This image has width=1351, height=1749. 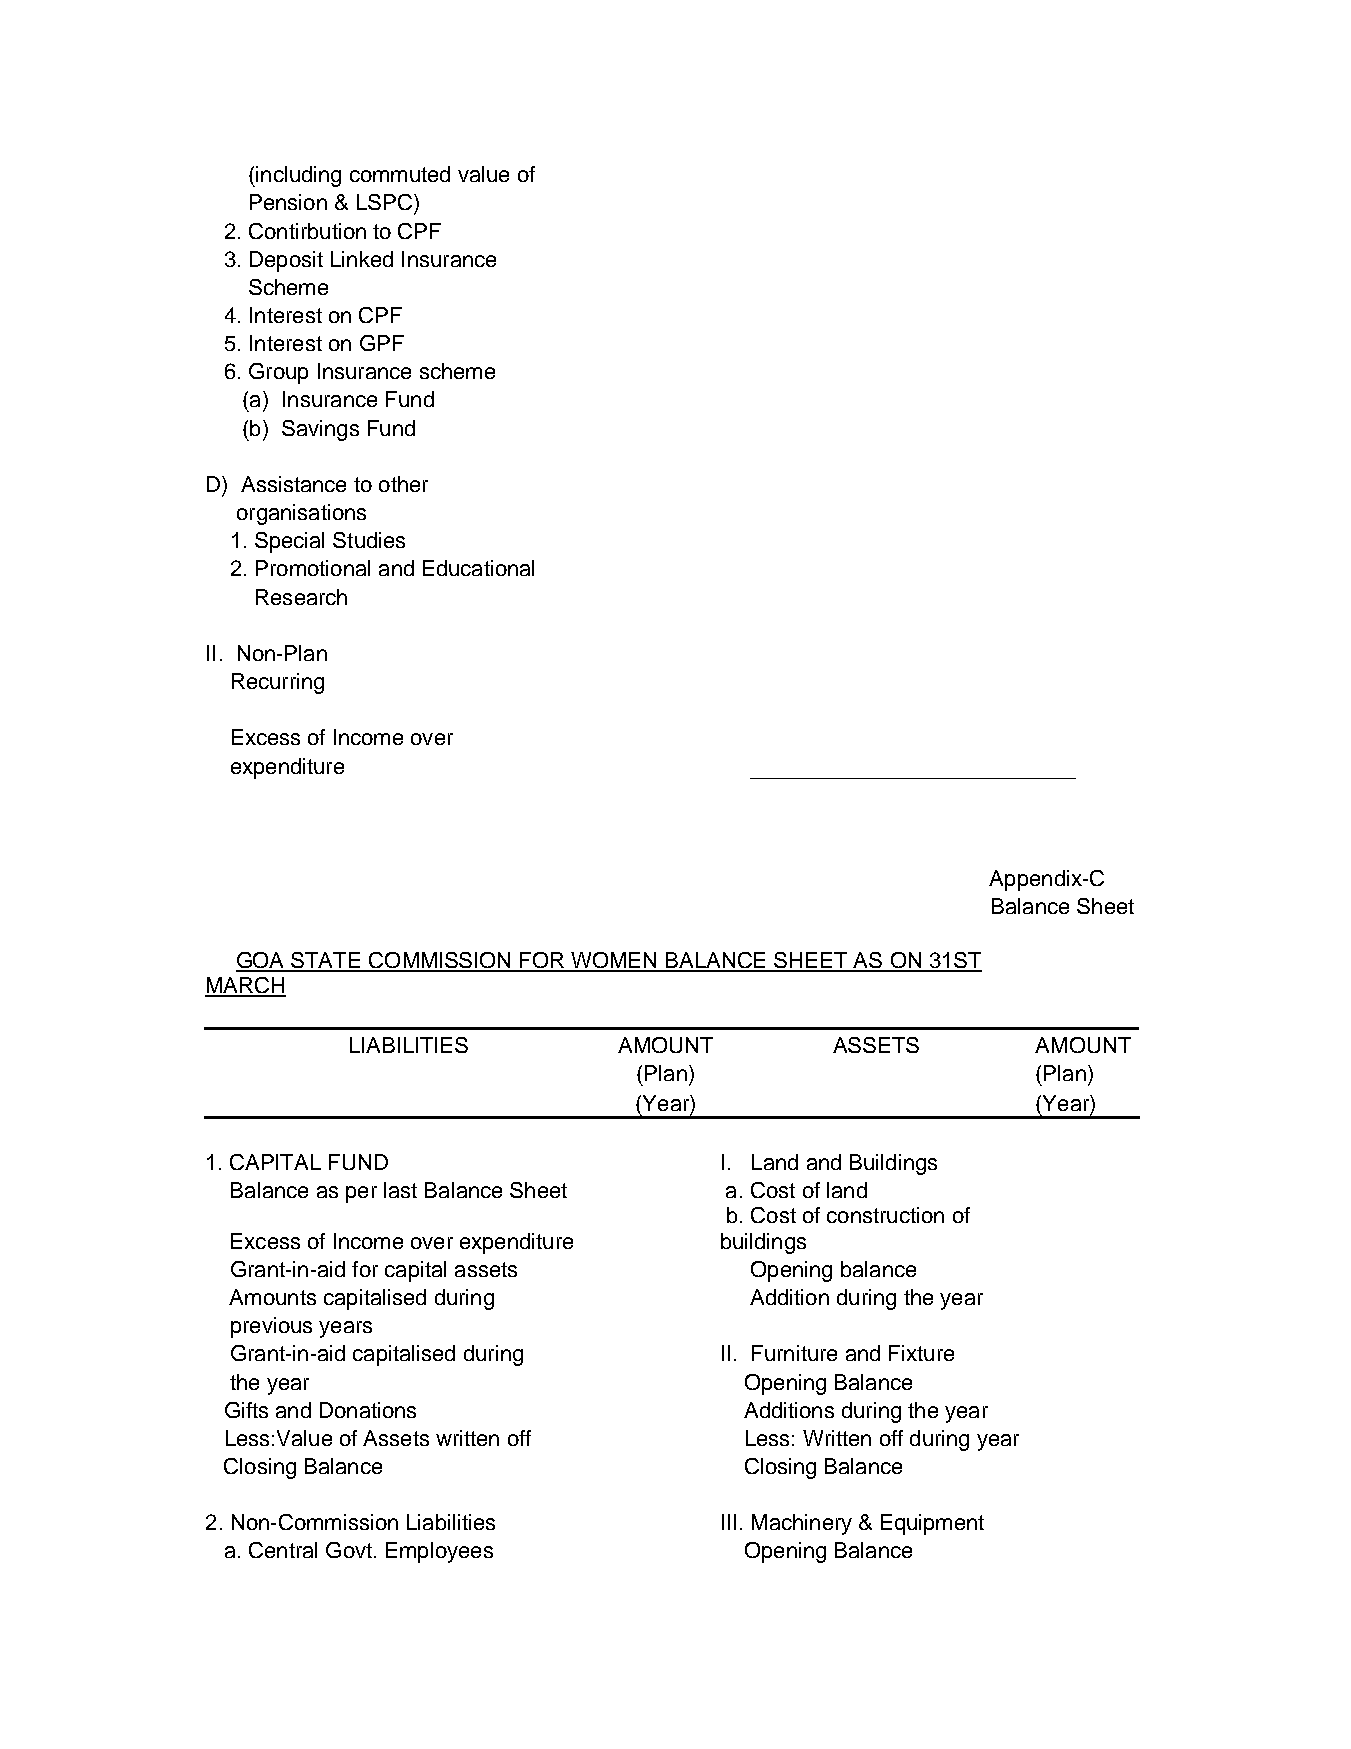 What do you see at coordinates (288, 202) in the image?
I see `Pension` at bounding box center [288, 202].
